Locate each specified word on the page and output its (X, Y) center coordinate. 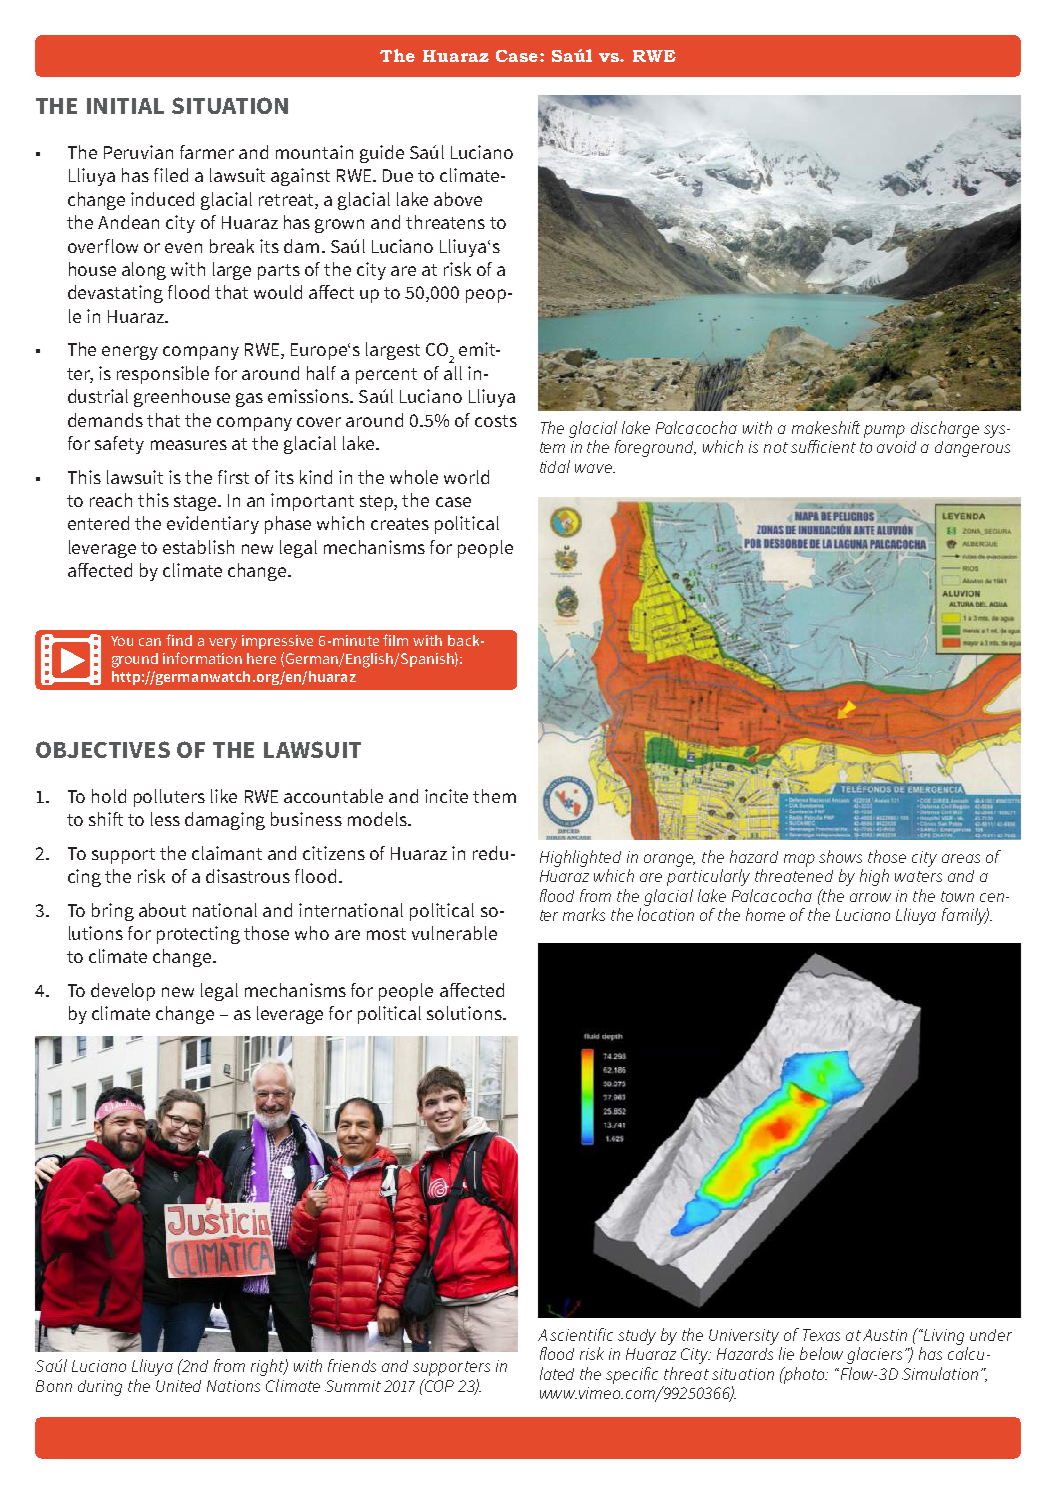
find (179, 640)
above (458, 199)
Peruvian (138, 152)
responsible (163, 375)
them (494, 796)
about (162, 910)
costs (496, 421)
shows (840, 856)
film (395, 640)
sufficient (823, 446)
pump (884, 431)
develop (123, 992)
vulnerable (454, 933)
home (765, 914)
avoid (896, 447)
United (178, 1386)
